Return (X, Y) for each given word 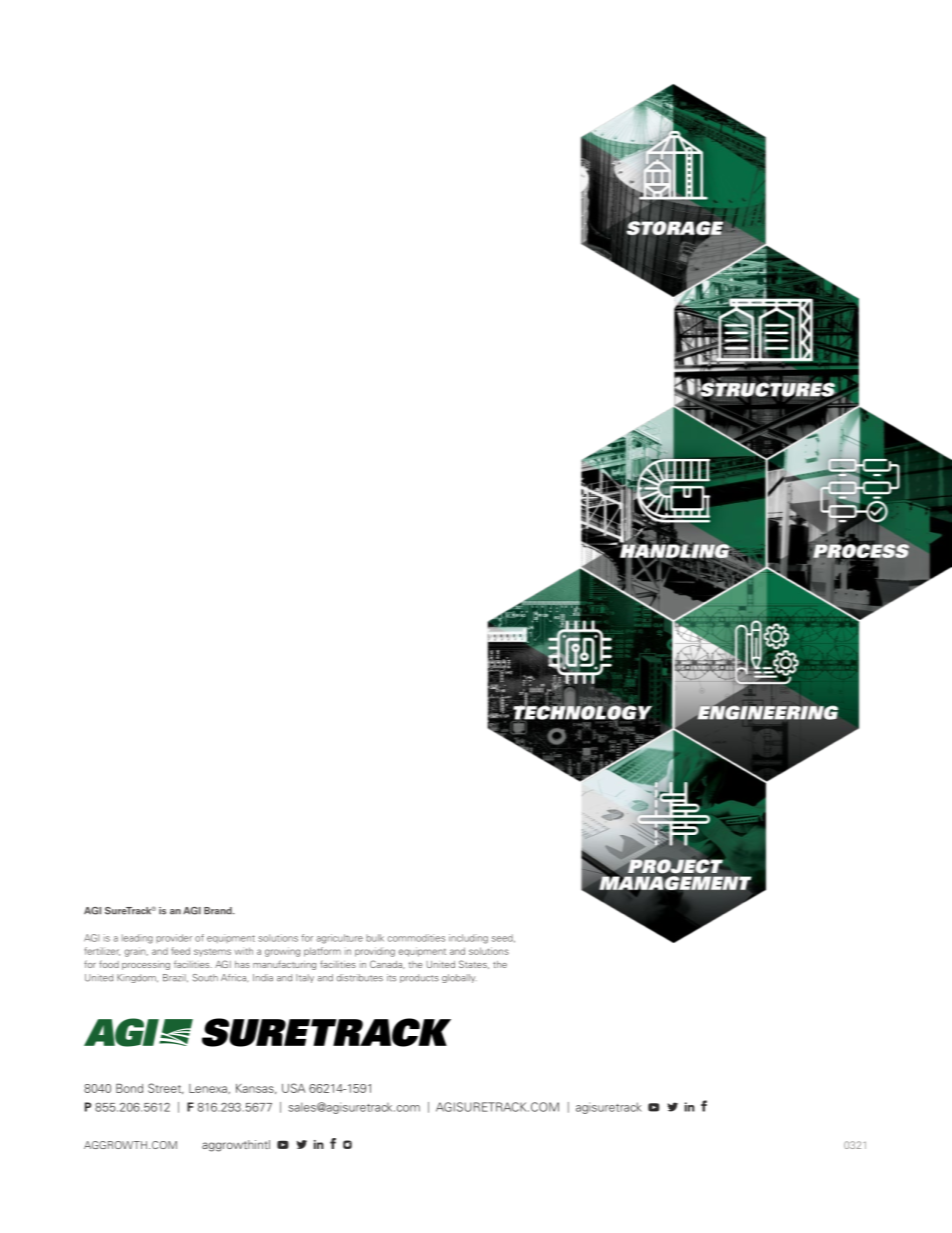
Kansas (256, 1089)
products (419, 978)
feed (180, 951)
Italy (305, 978)
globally (459, 978)
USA (293, 1088)
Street (165, 1088)
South (205, 978)
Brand (219, 911)
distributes (360, 978)
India (263, 978)
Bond (129, 1088)
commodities (416, 938)
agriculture (340, 939)
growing (282, 952)
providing (375, 952)
